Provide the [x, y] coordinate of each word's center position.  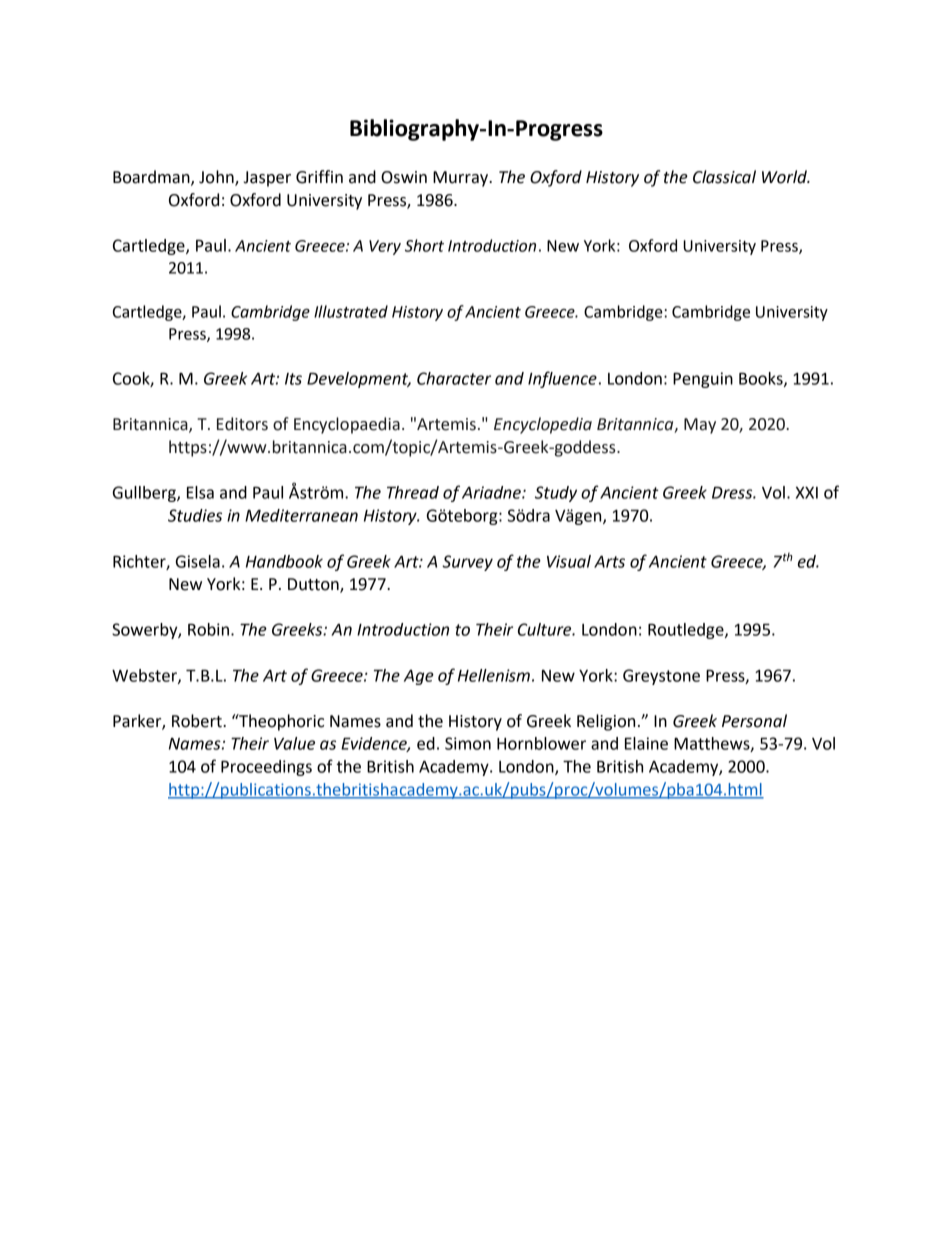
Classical [724, 177]
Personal [754, 721]
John [217, 178]
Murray [462, 179]
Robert [198, 721]
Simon [468, 743]
